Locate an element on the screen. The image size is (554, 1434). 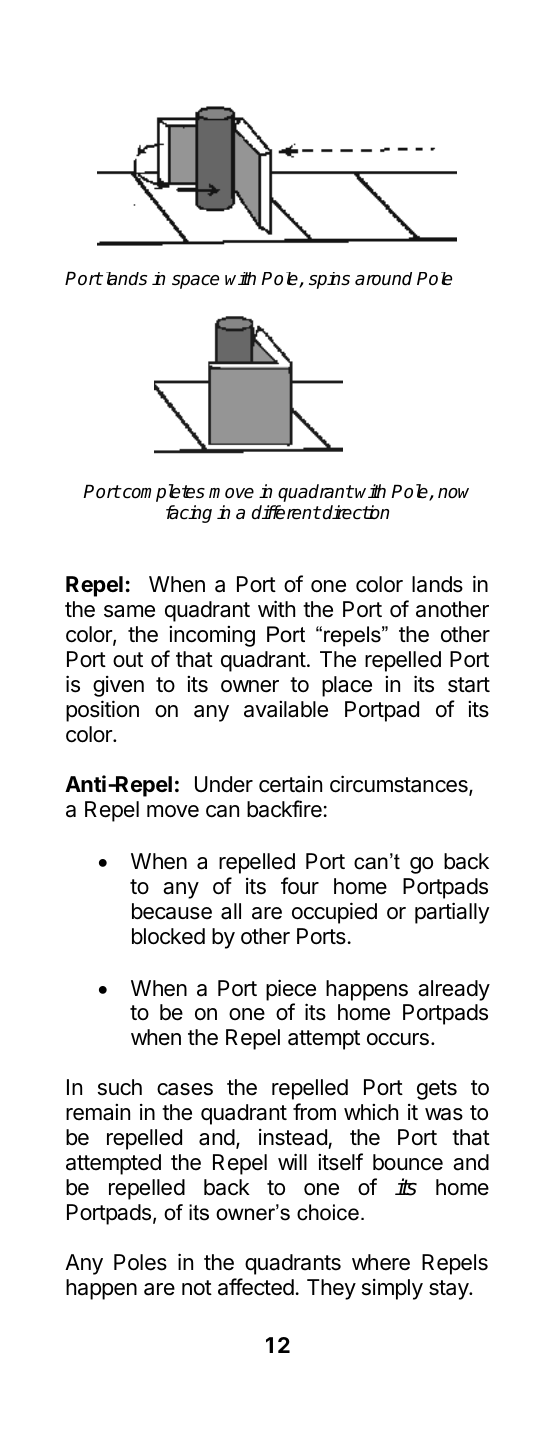
They is located at coordinates (331, 1289).
